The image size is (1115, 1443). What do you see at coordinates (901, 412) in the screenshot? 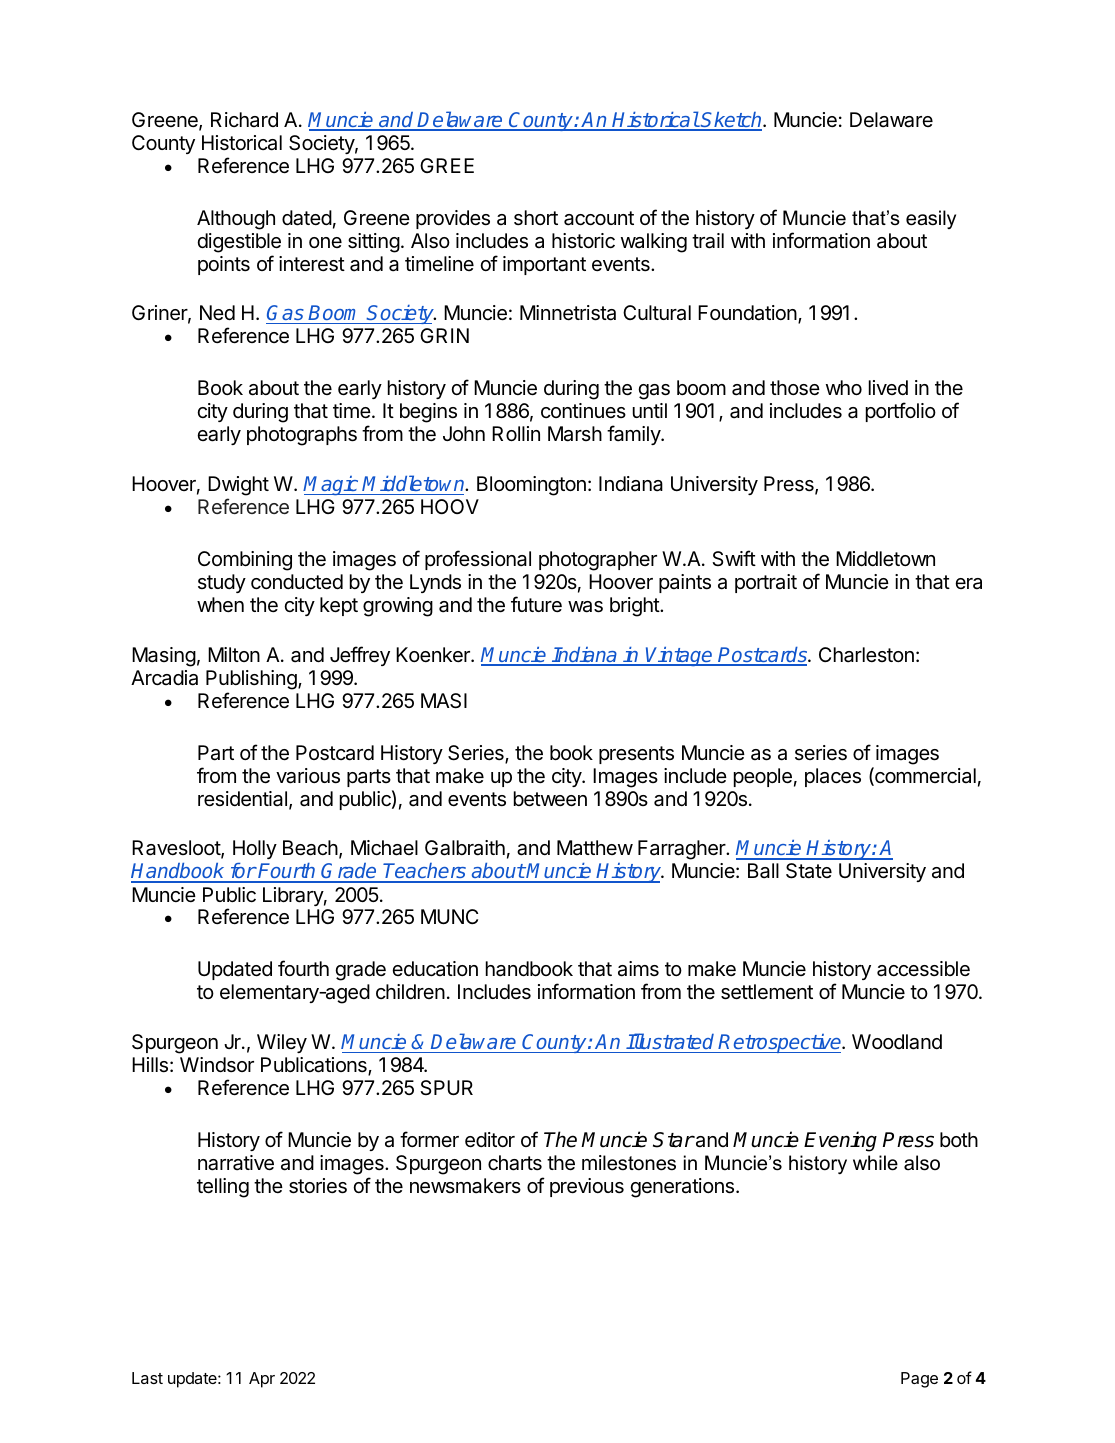
I see `portfolio` at bounding box center [901, 412].
